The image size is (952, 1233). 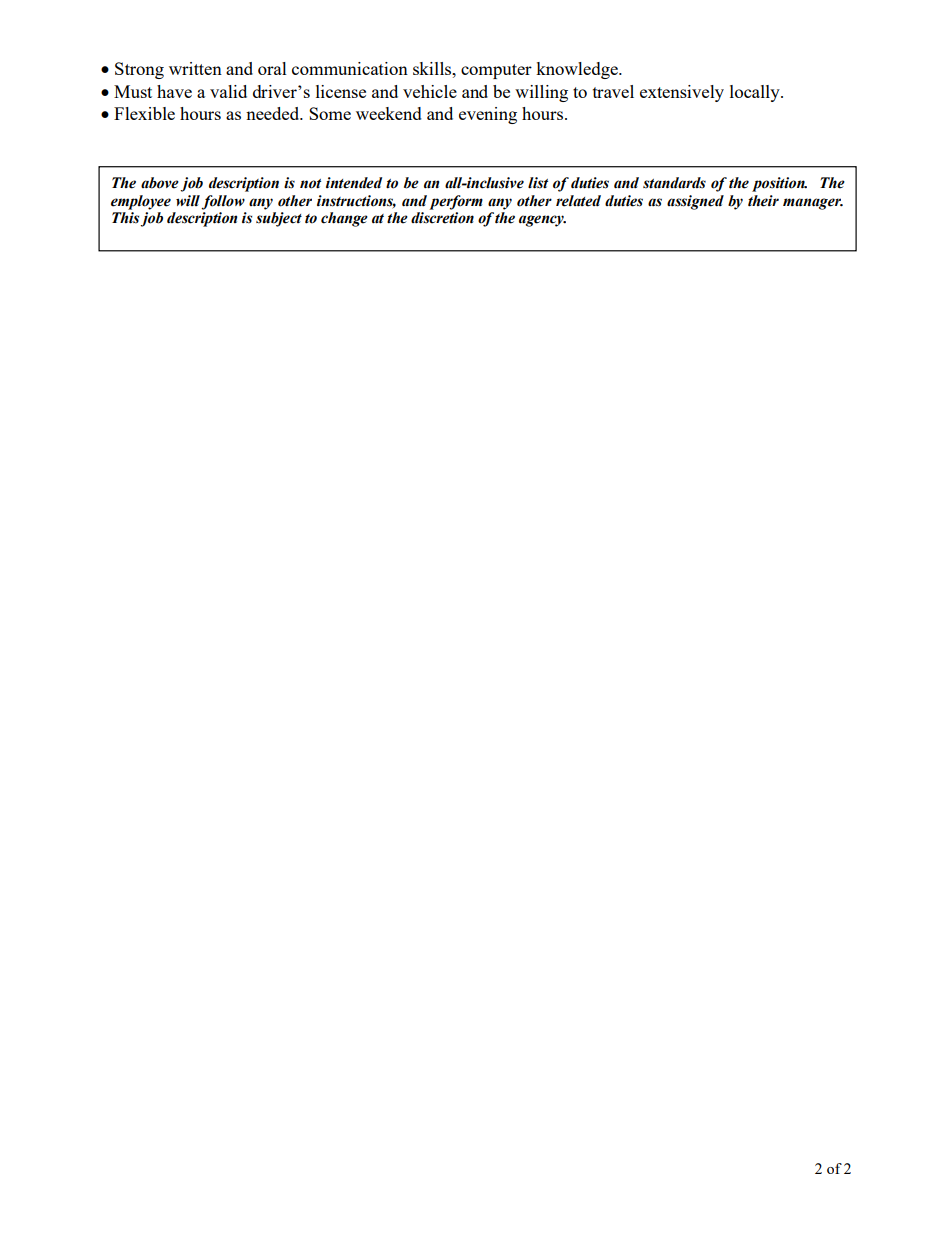 I want to click on discretion, so click(x=442, y=218).
